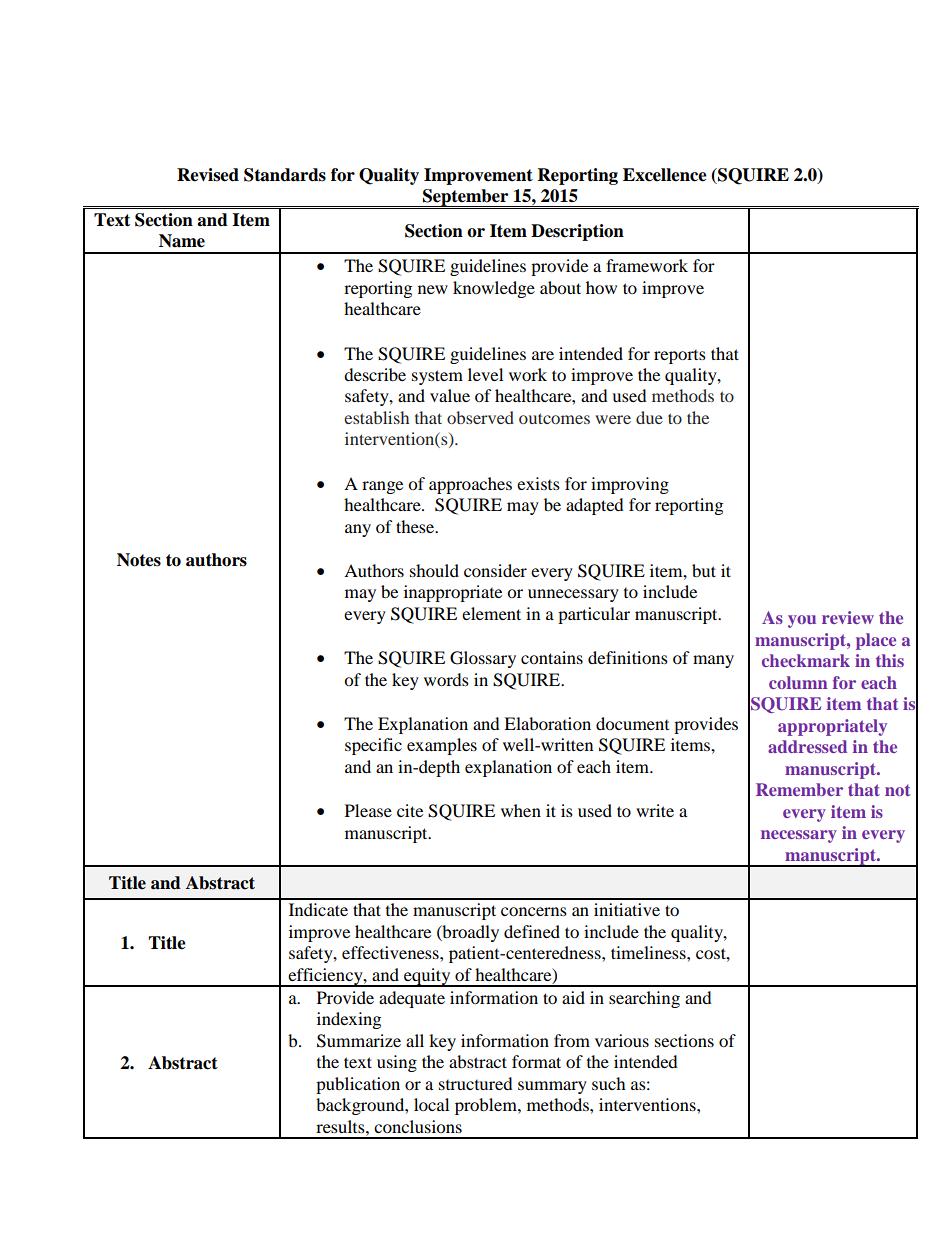 The width and height of the screenshot is (952, 1233). Describe the element at coordinates (480, 417) in the screenshot. I see `observed` at that location.
